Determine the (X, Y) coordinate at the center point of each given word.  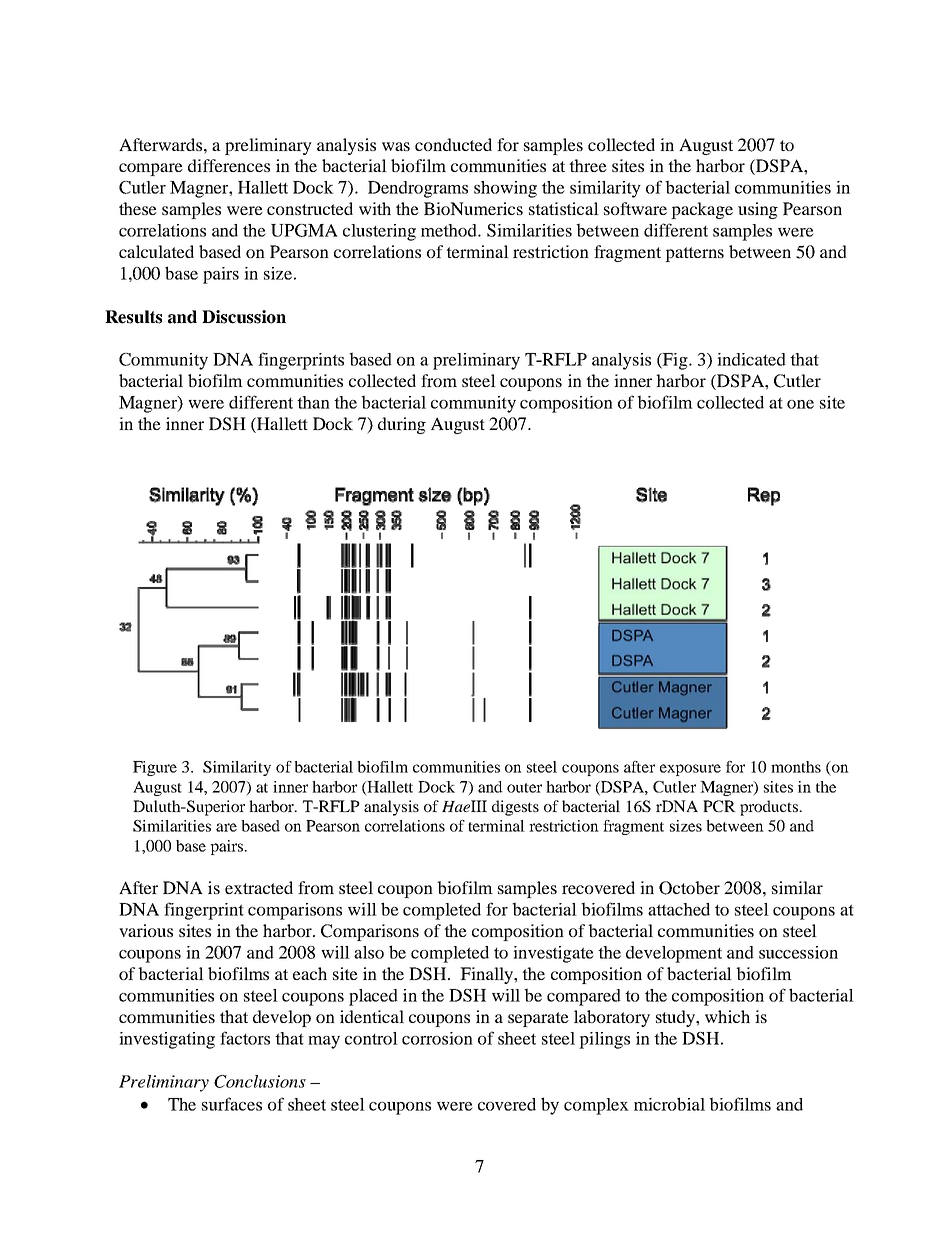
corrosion (437, 1038)
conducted (453, 144)
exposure (690, 770)
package (702, 210)
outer (524, 788)
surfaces (232, 1104)
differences (229, 165)
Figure (155, 768)
